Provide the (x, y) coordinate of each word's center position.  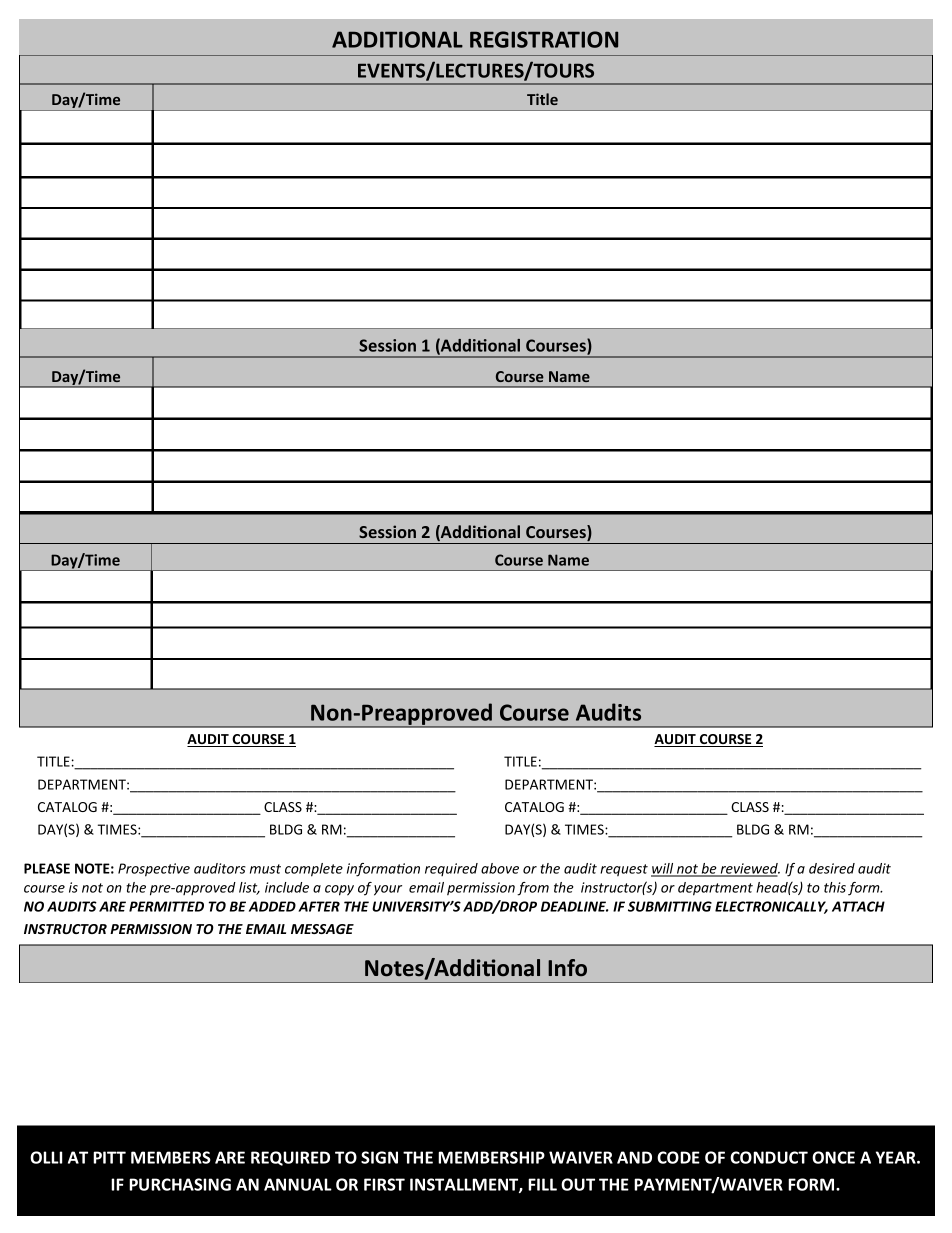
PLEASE (47, 868)
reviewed (749, 869)
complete (314, 870)
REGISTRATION (544, 39)
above (500, 868)
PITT (109, 1157)
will (663, 869)
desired (832, 868)
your (388, 890)
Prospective (154, 870)
